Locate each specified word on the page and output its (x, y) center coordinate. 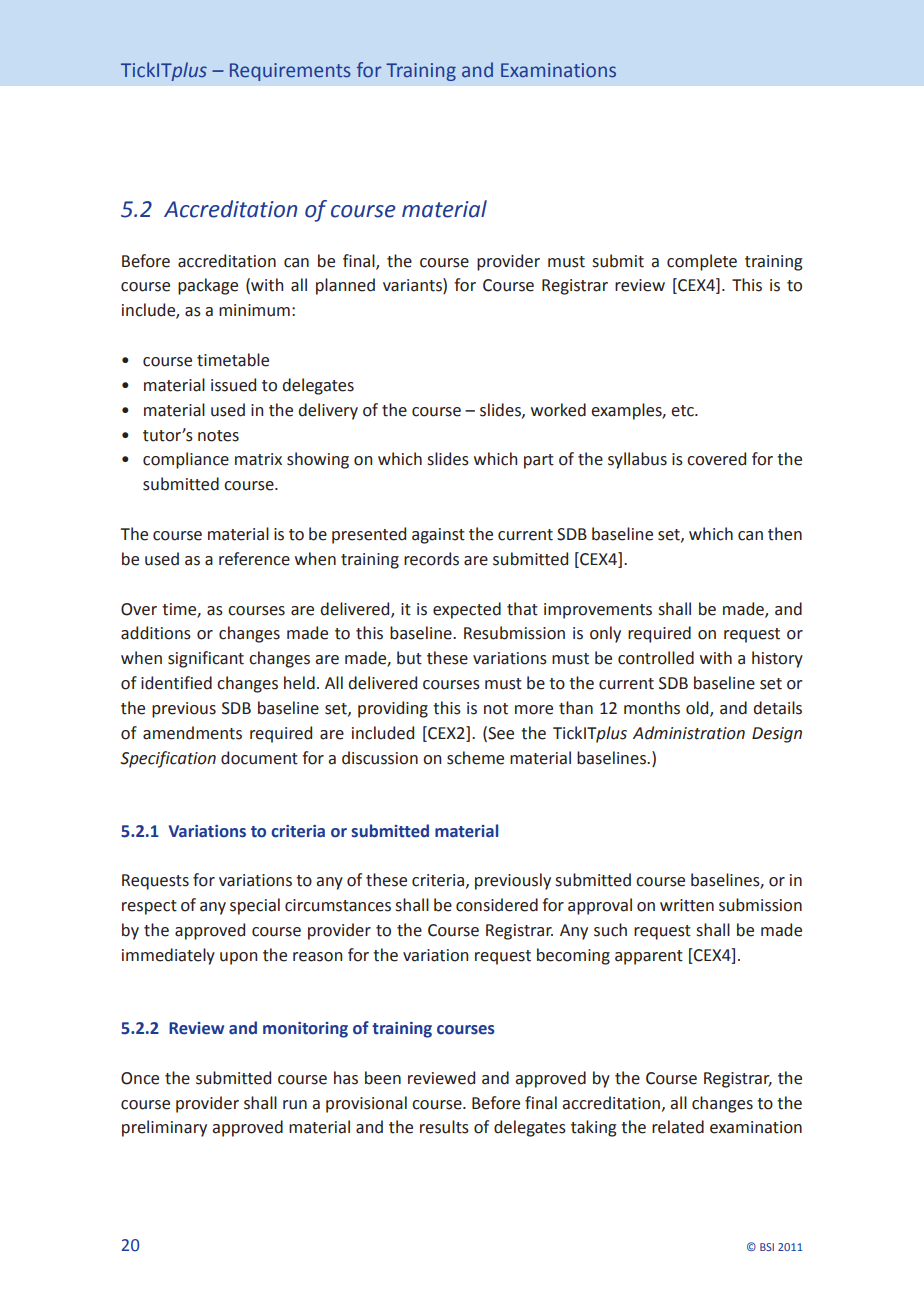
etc (683, 411)
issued (233, 385)
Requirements (290, 72)
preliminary (164, 1128)
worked (558, 410)
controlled (656, 658)
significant (206, 659)
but (409, 658)
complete (702, 262)
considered (497, 905)
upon (238, 958)
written (687, 905)
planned (345, 286)
